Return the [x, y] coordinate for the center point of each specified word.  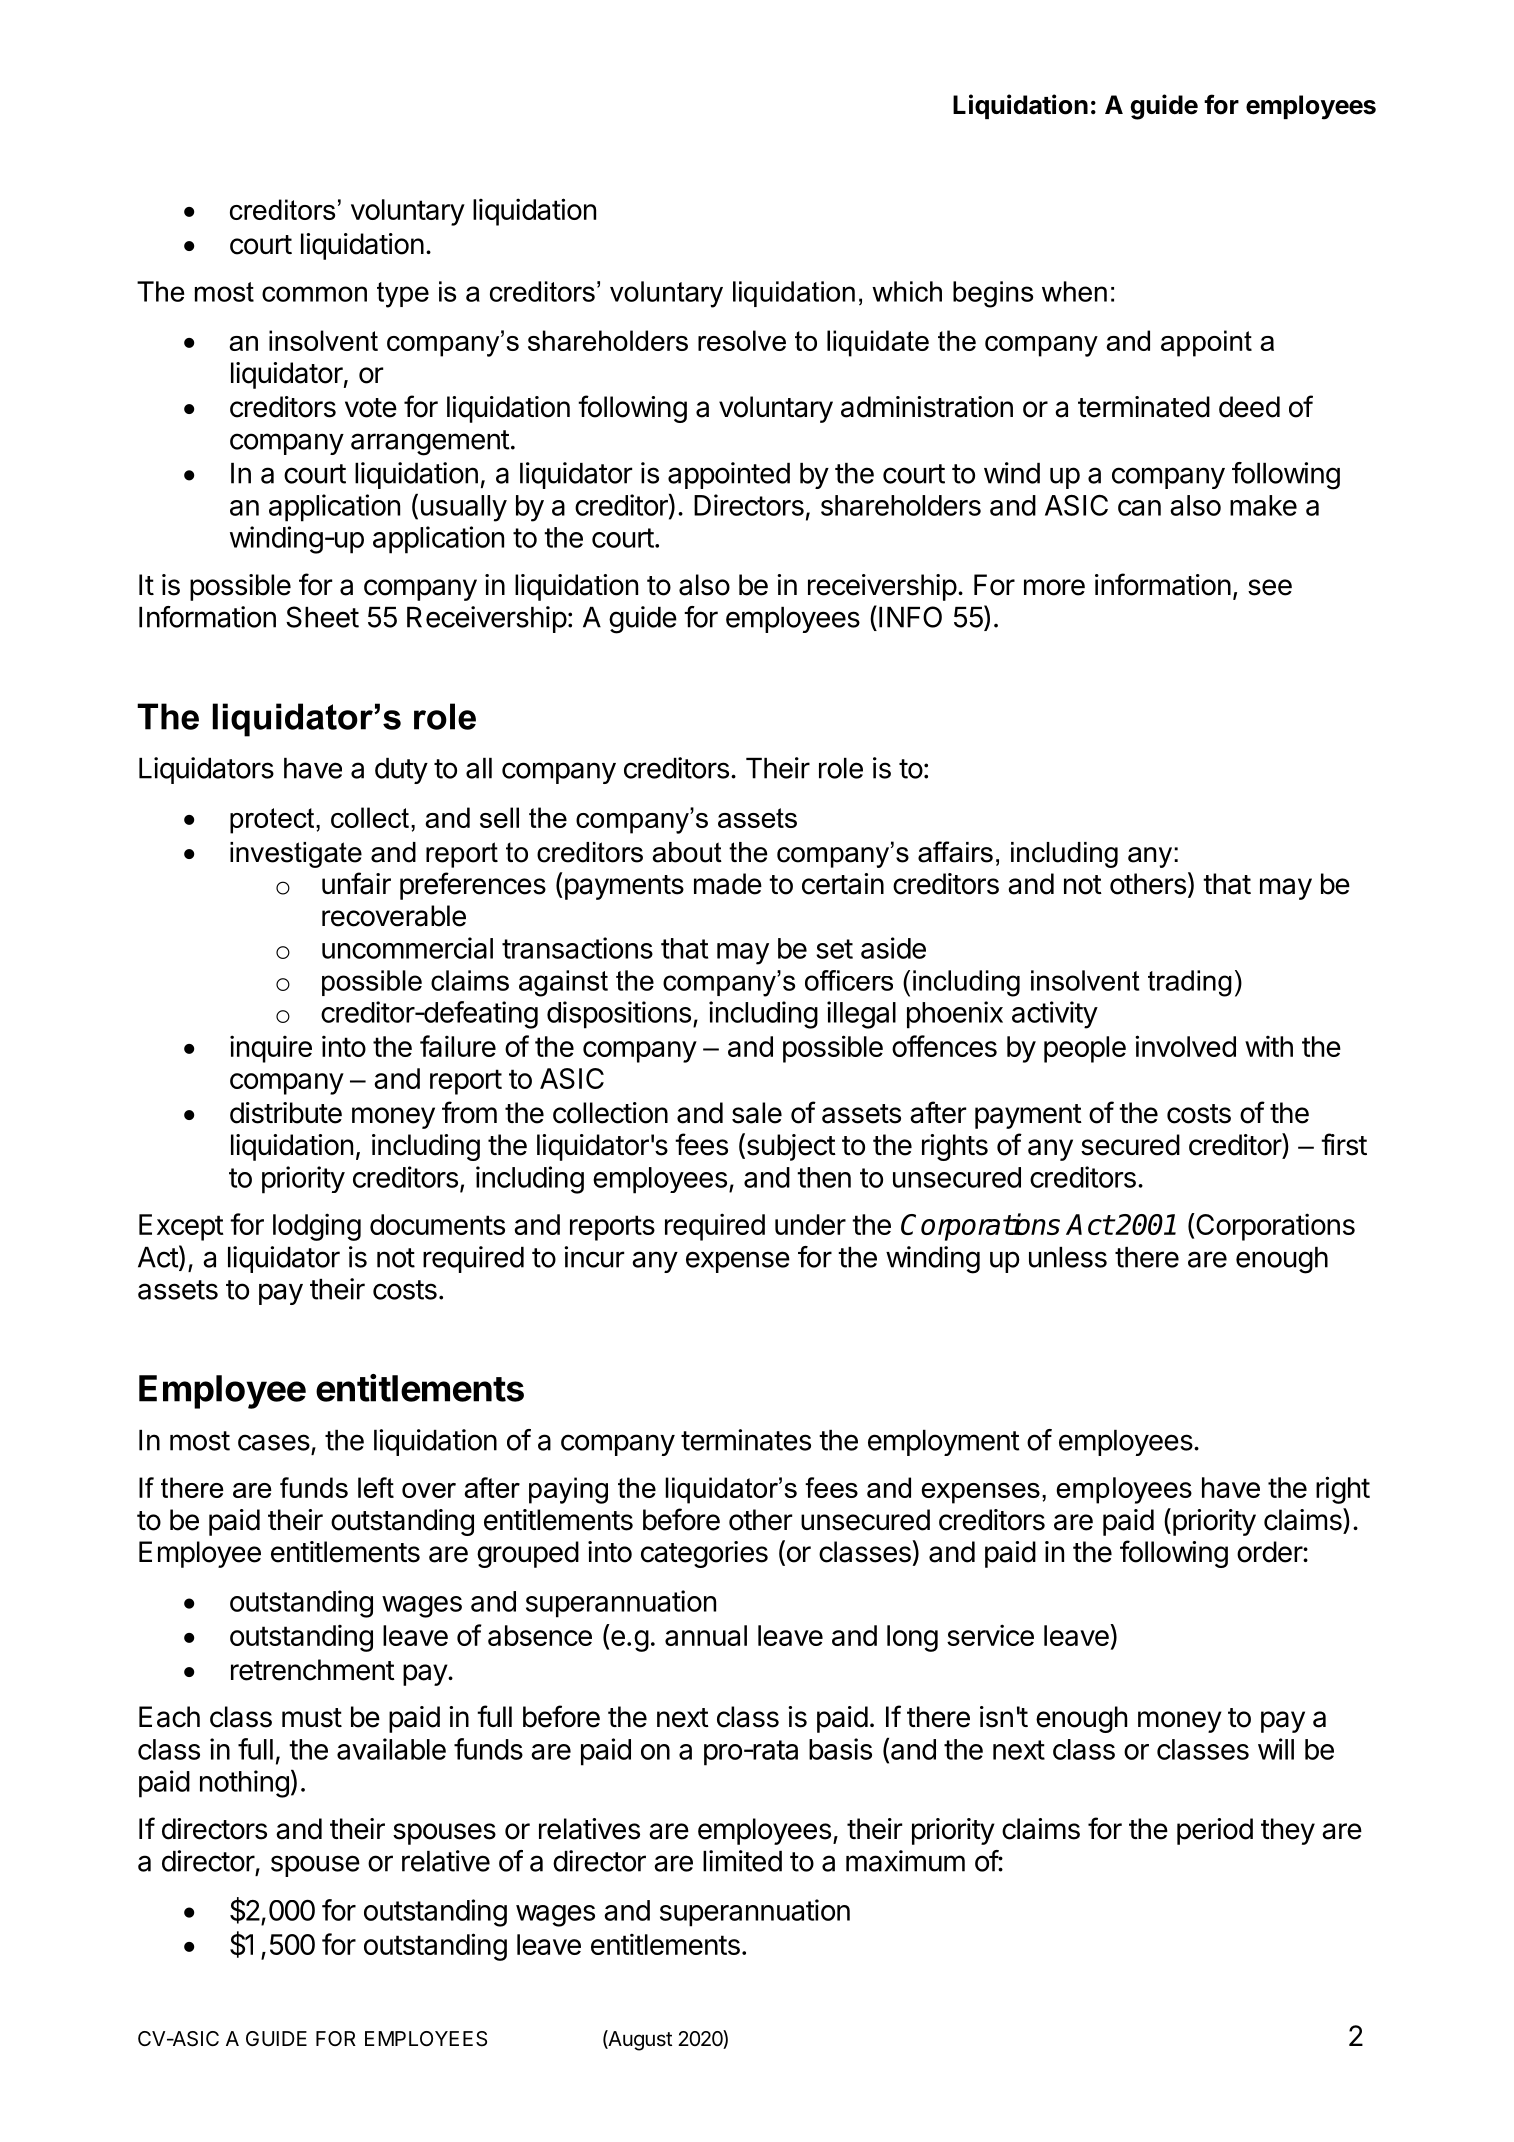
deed [1249, 407]
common [314, 294]
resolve [742, 340]
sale [757, 1113]
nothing [244, 1784]
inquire [271, 1049]
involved [1185, 1046]
